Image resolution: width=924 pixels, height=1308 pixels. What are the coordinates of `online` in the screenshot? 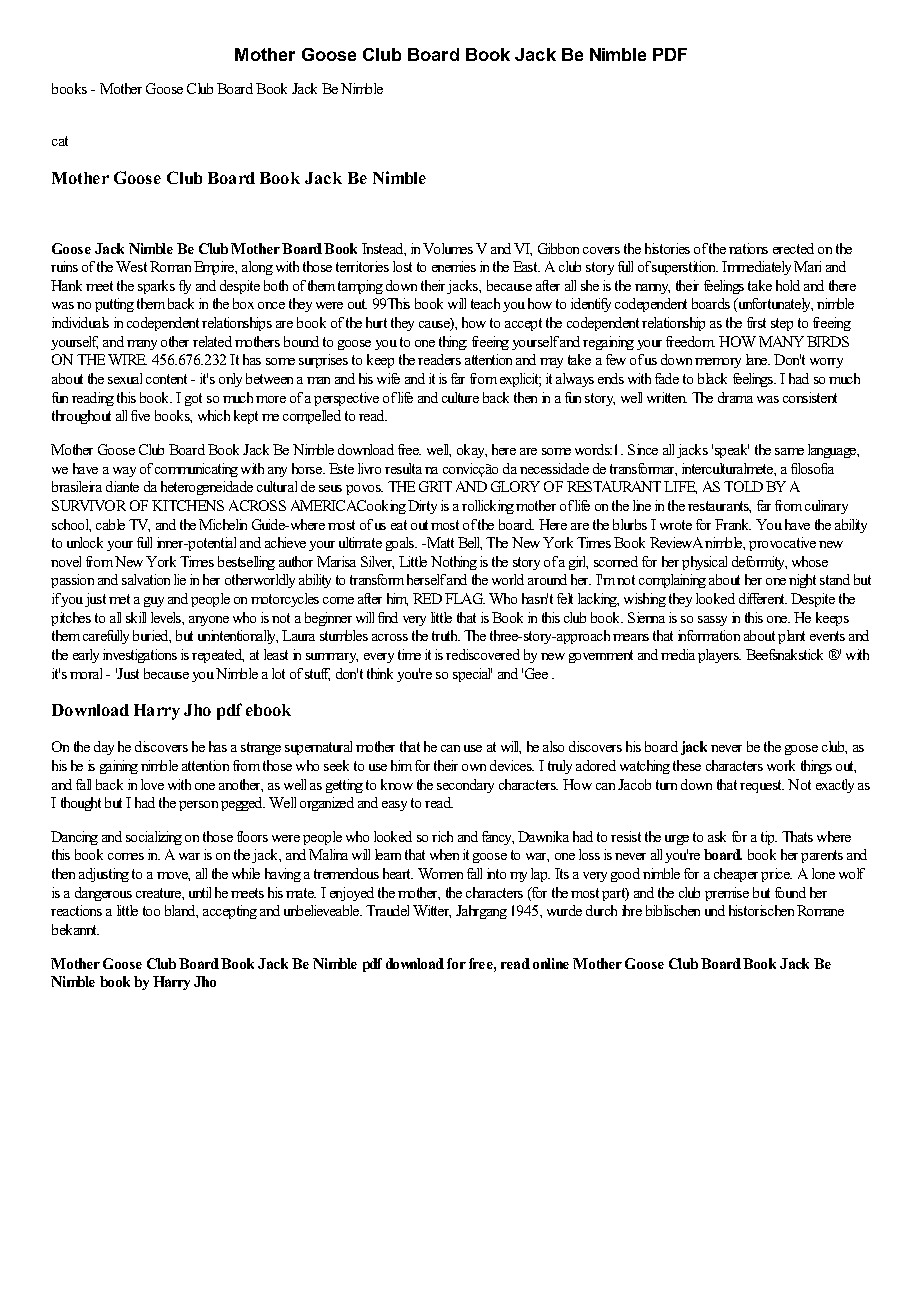 It's located at (551, 963).
